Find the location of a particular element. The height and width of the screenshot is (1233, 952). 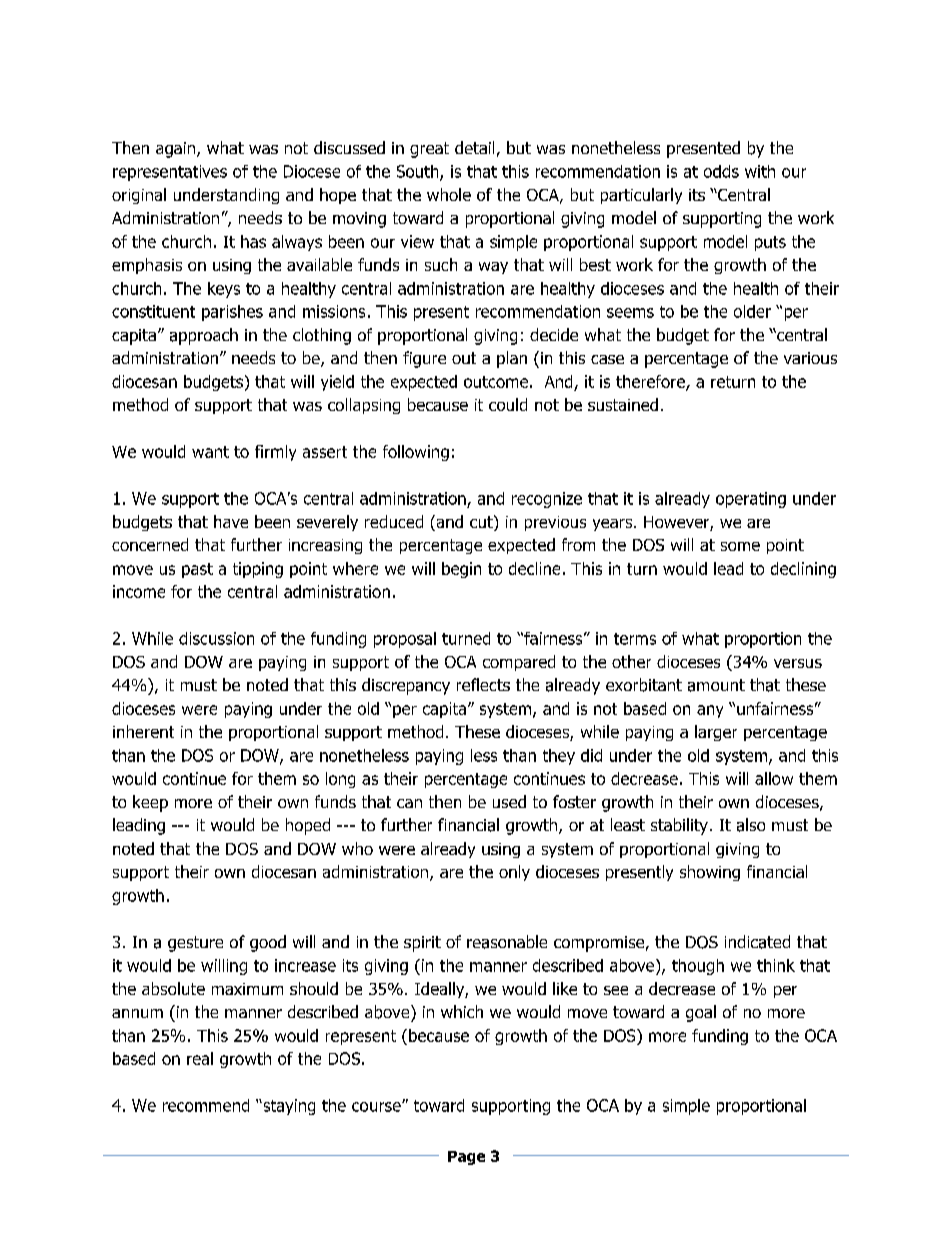

only is located at coordinates (514, 873).
